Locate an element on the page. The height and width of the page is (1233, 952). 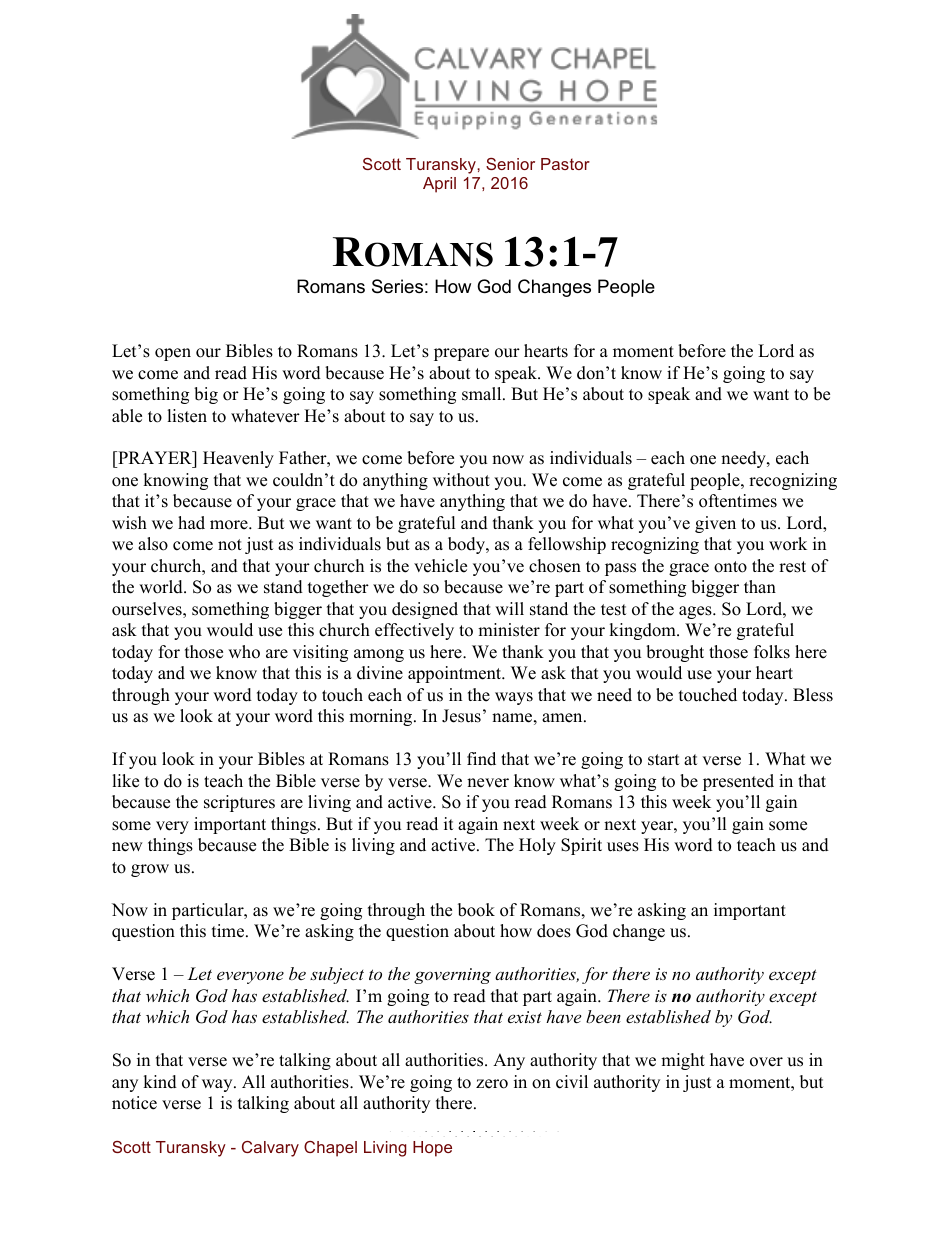
kind is located at coordinates (160, 1082).
